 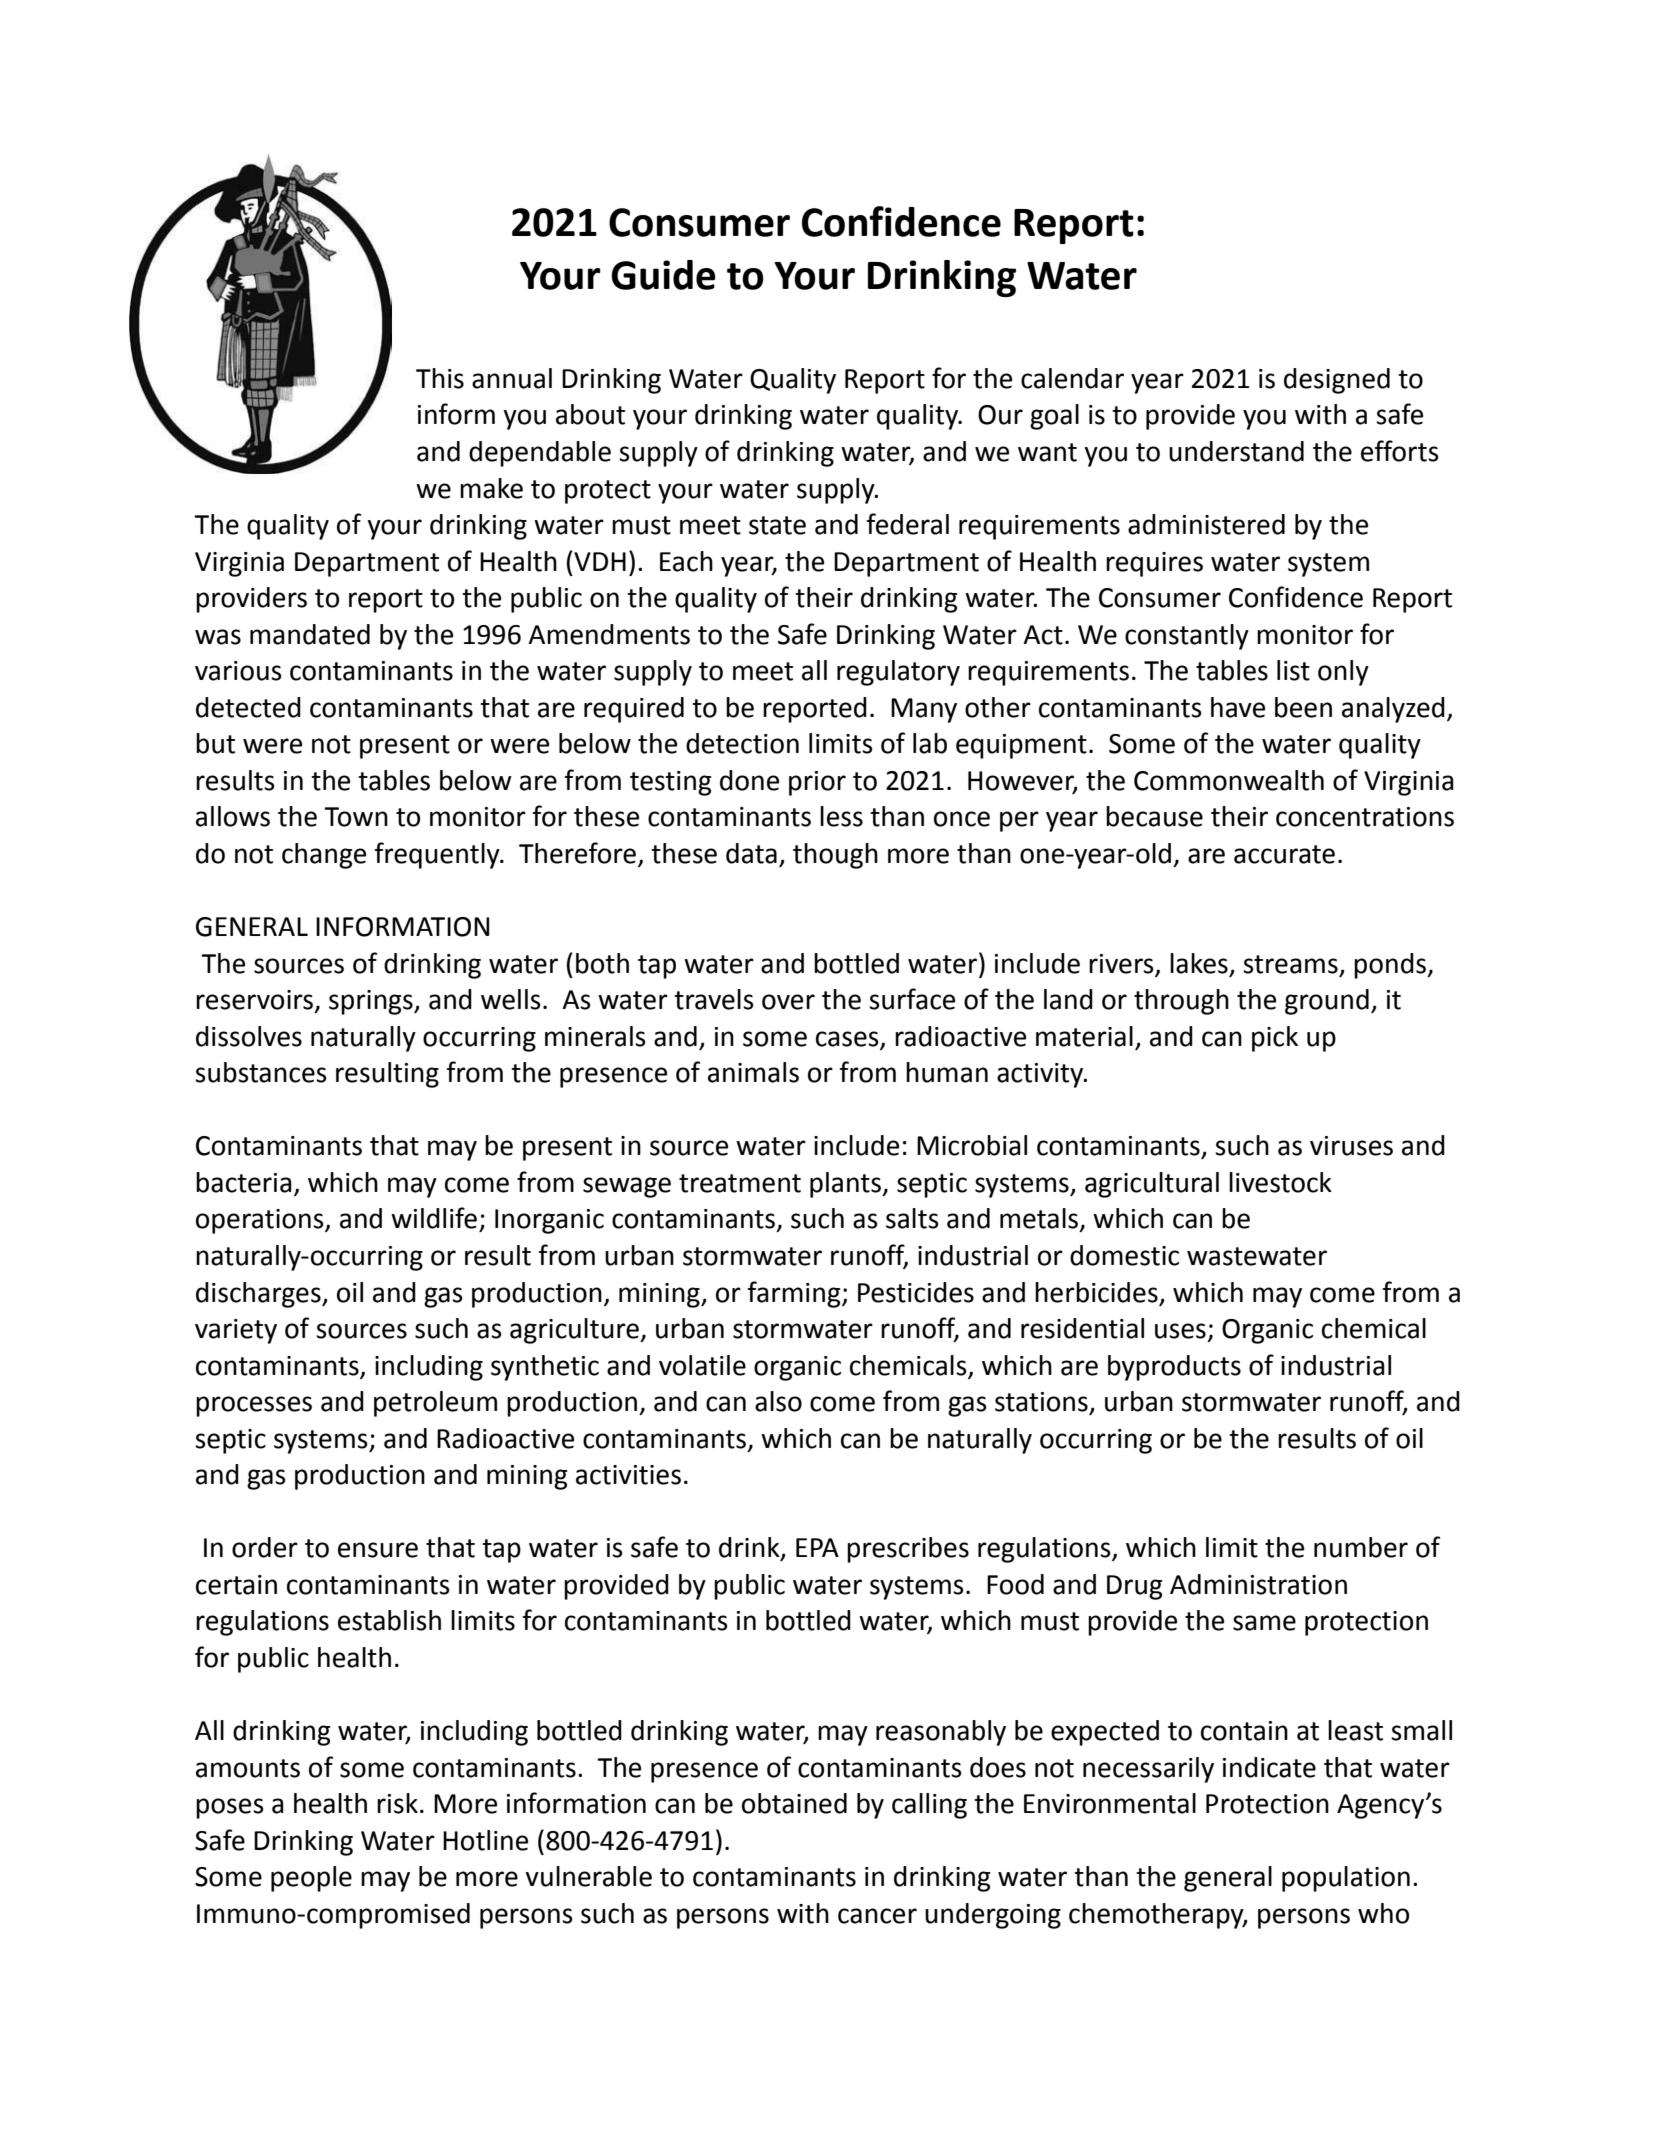 What do you see at coordinates (1284, 854) in the screenshot?
I see `accurate` at bounding box center [1284, 854].
